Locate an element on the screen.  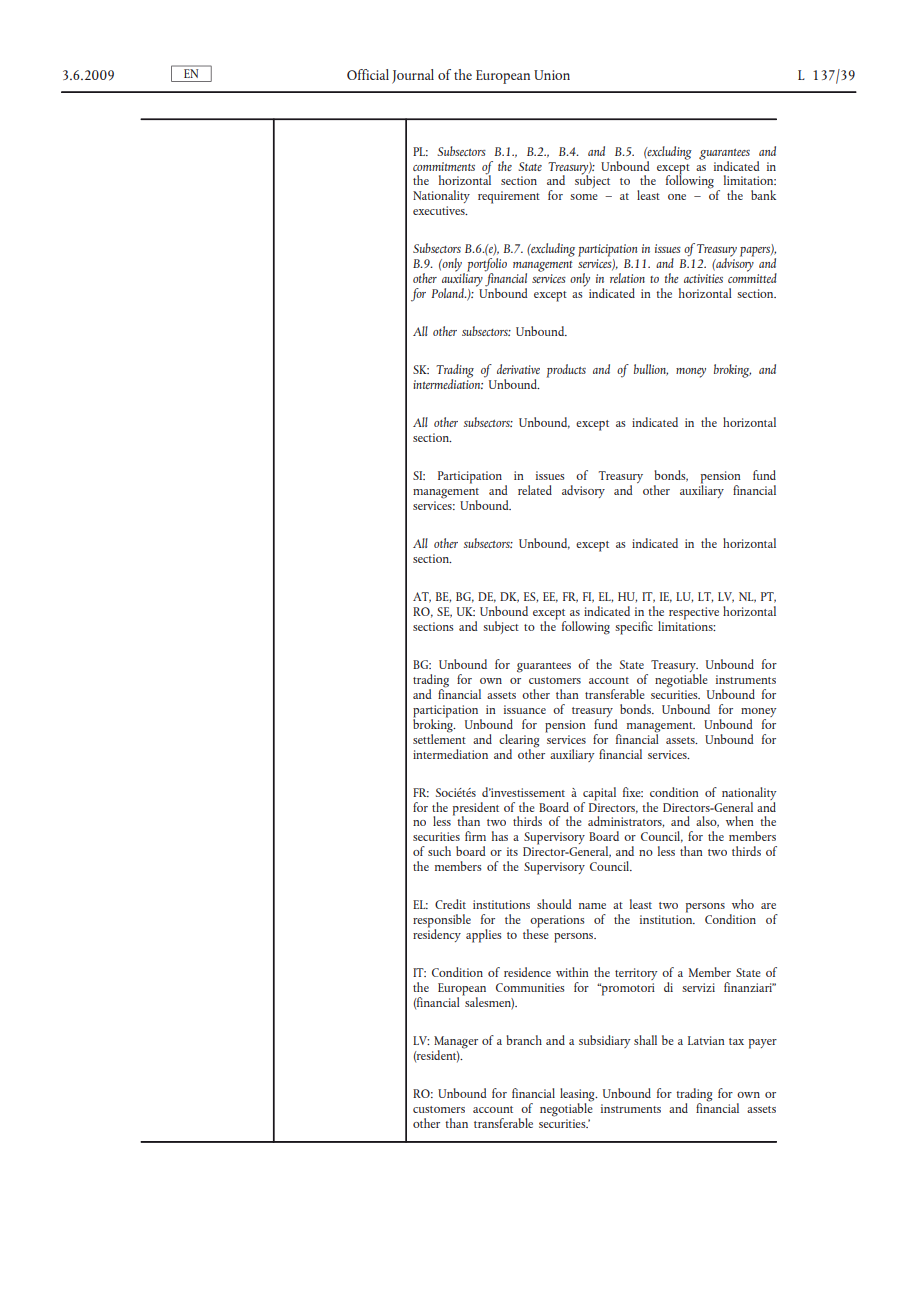
Poland is located at coordinates (448, 293).
